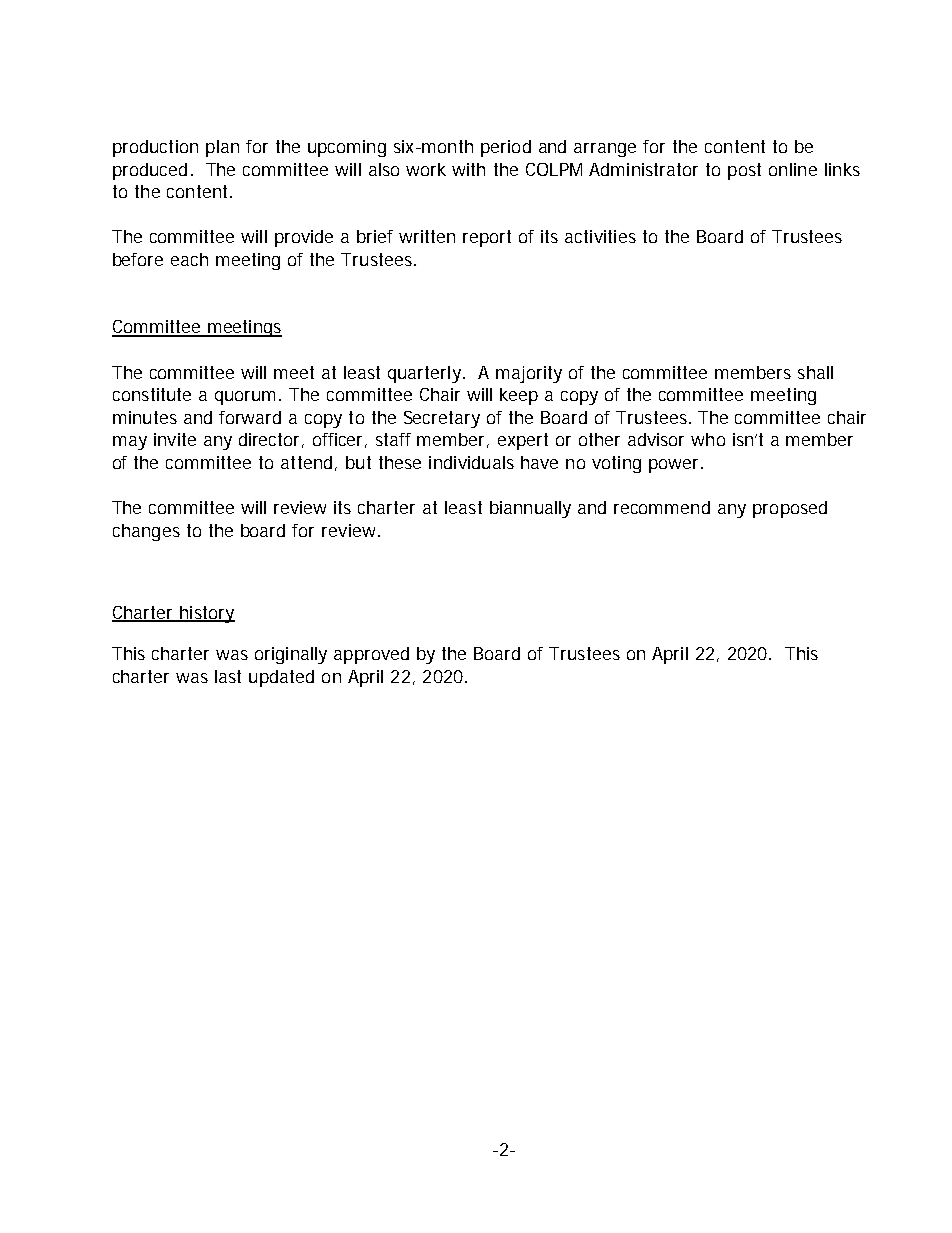 Image resolution: width=952 pixels, height=1233 pixels. Describe the element at coordinates (600, 236) in the page. I see `activities` at that location.
